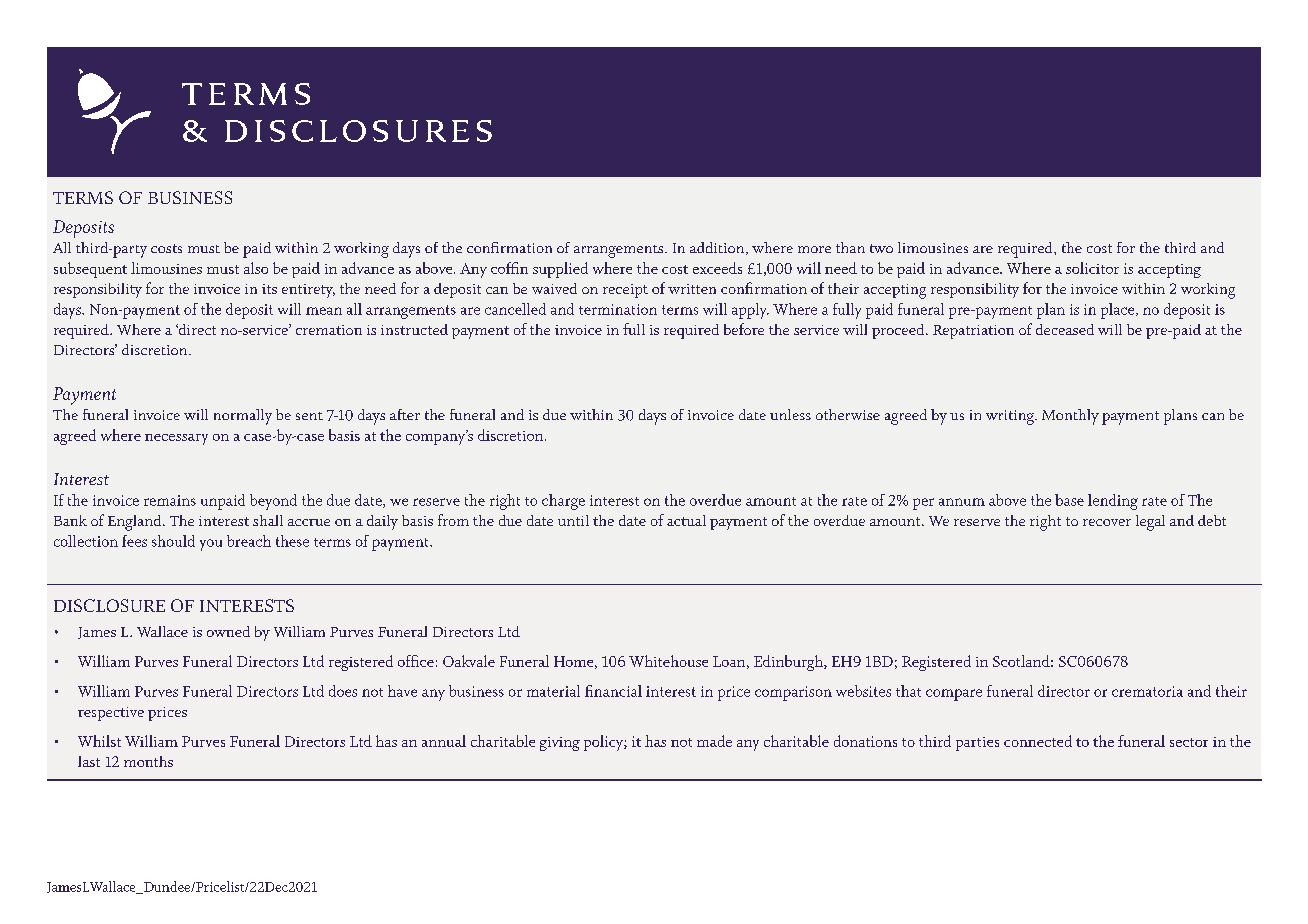 Image resolution: width=1308 pixels, height=924 pixels. I want to click on recover, so click(1107, 522).
